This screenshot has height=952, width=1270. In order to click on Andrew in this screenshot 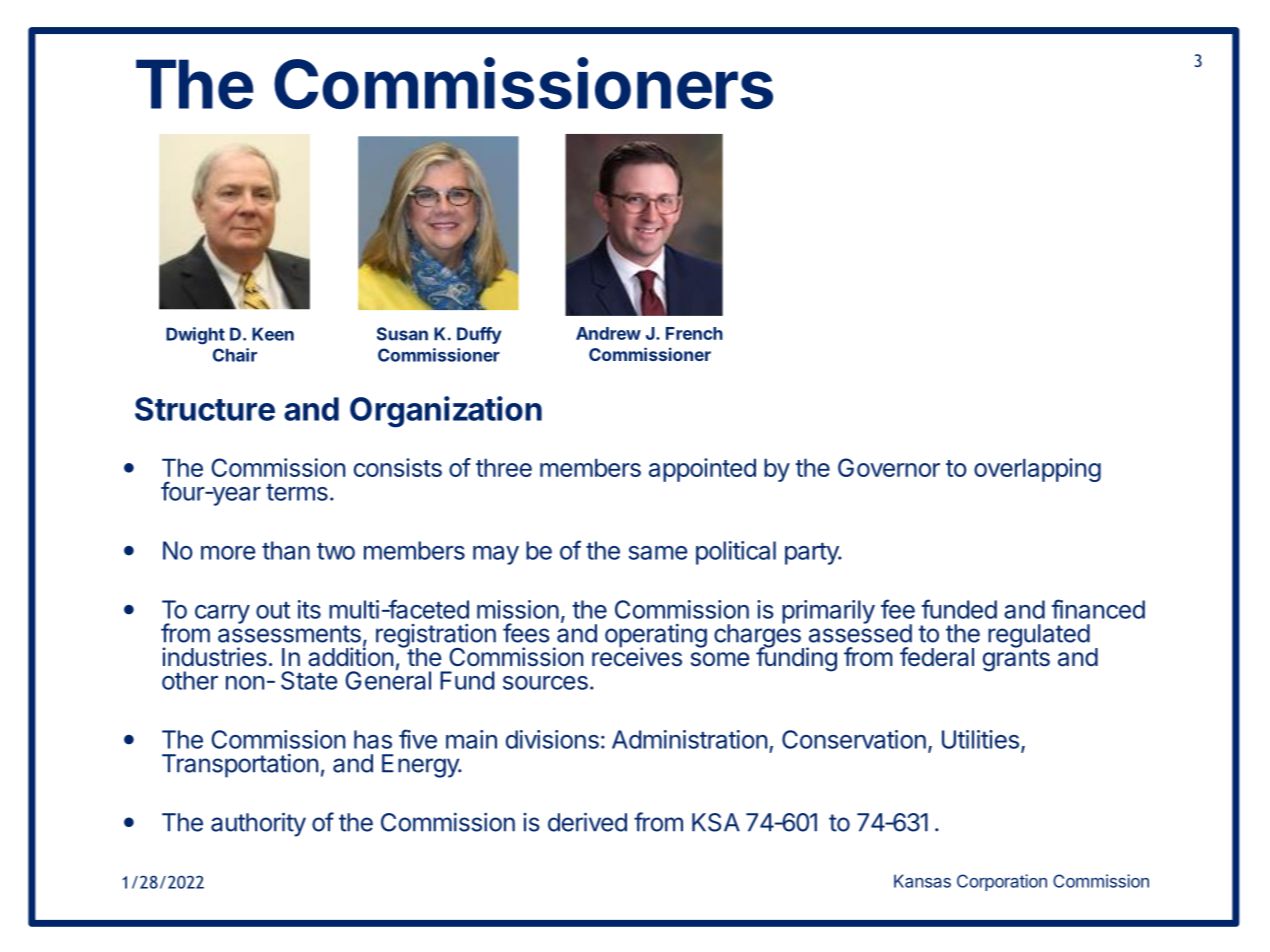, I will do `click(608, 333)`.
